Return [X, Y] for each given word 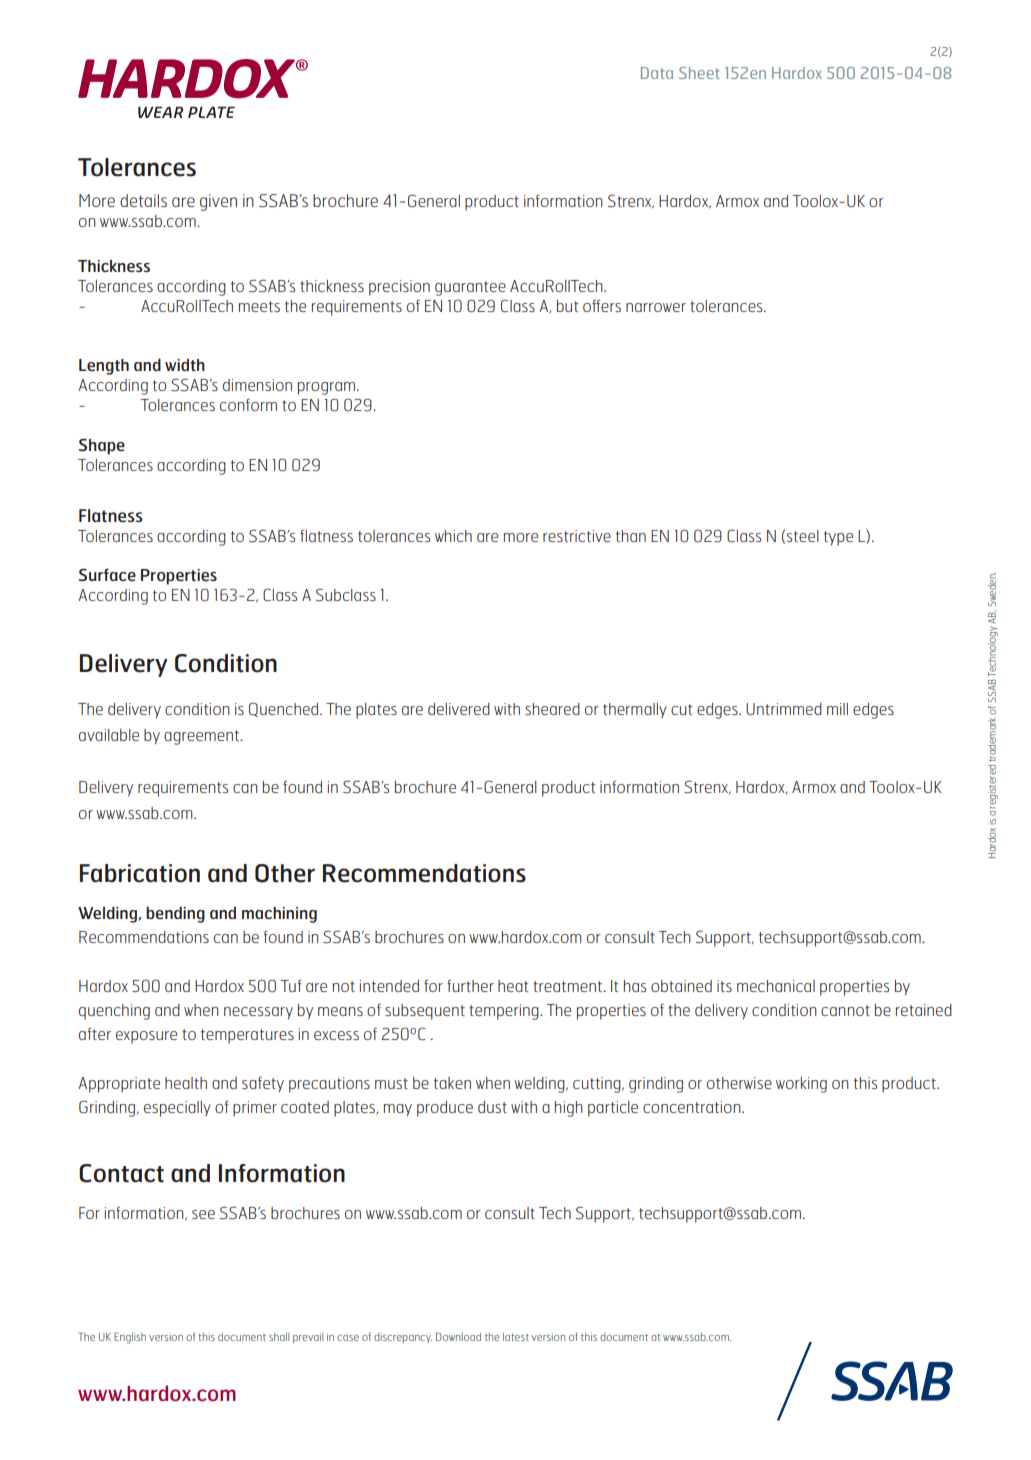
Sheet [699, 73]
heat [513, 986]
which [453, 536]
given [218, 202]
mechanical [776, 986]
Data [657, 73]
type [838, 538]
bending [175, 914]
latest [516, 1337]
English [130, 1338]
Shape [102, 446]
